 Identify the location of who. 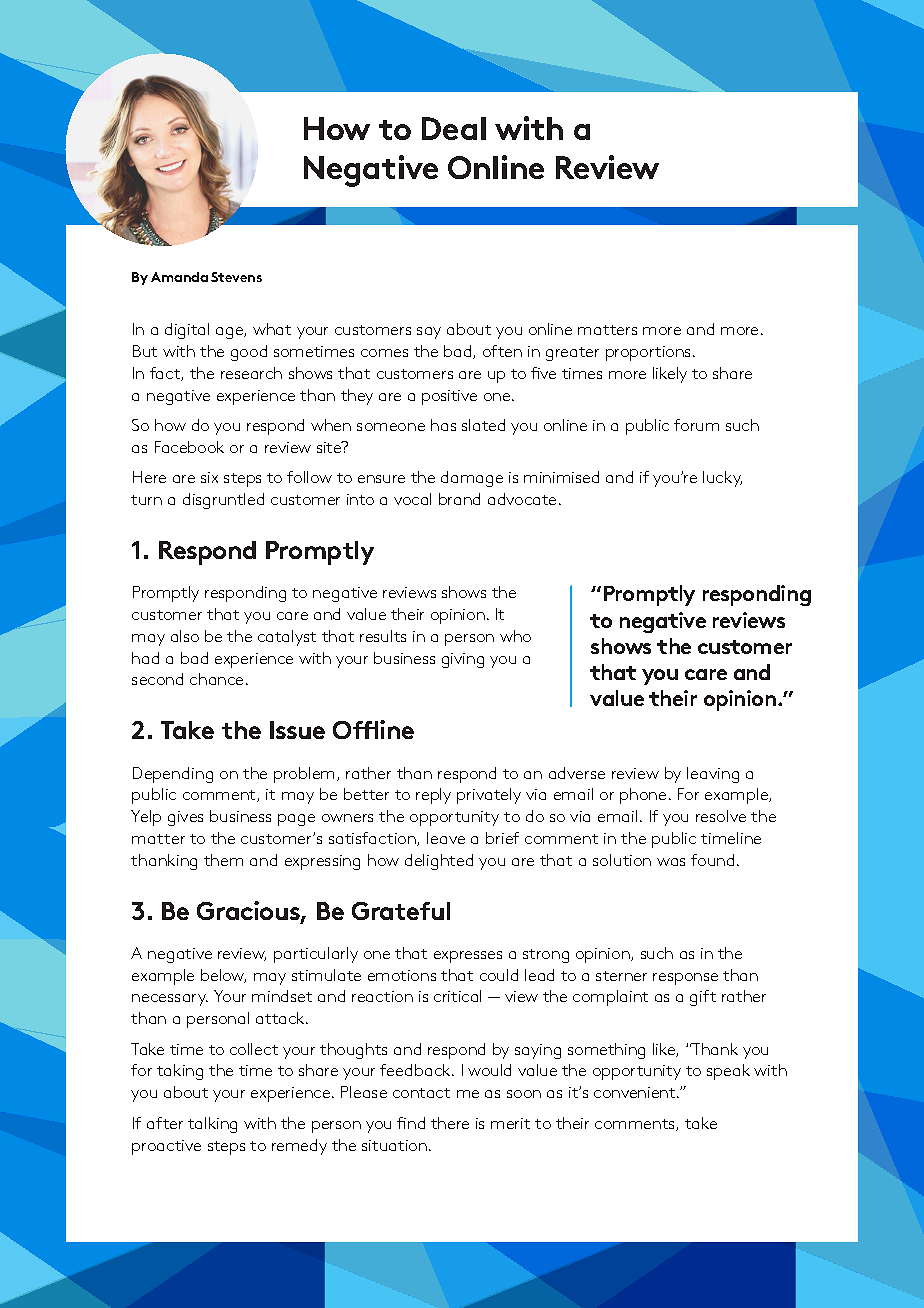
(515, 636).
